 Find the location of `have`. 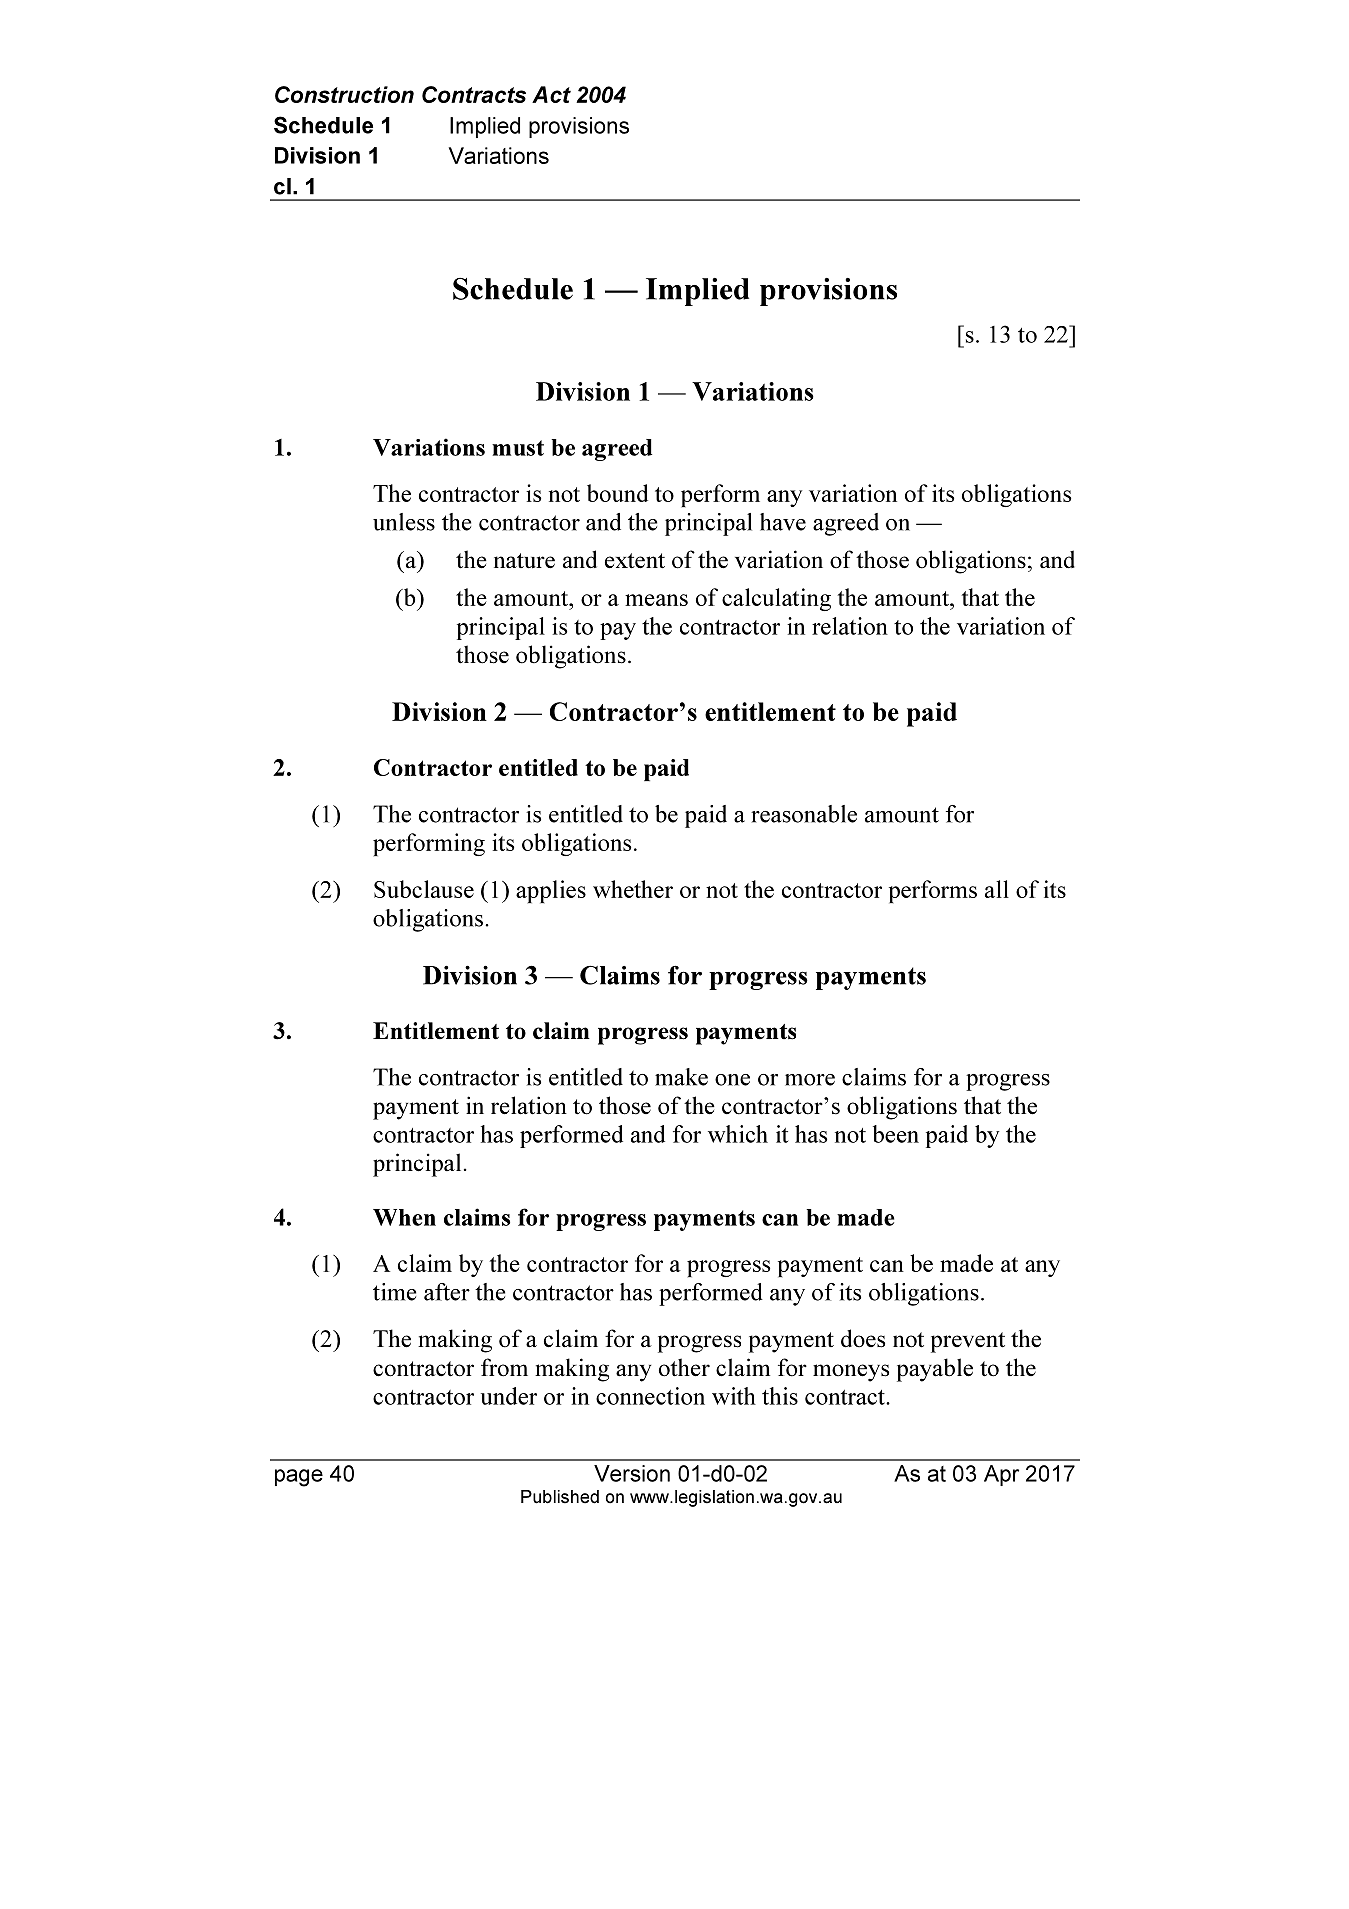

have is located at coordinates (783, 522).
